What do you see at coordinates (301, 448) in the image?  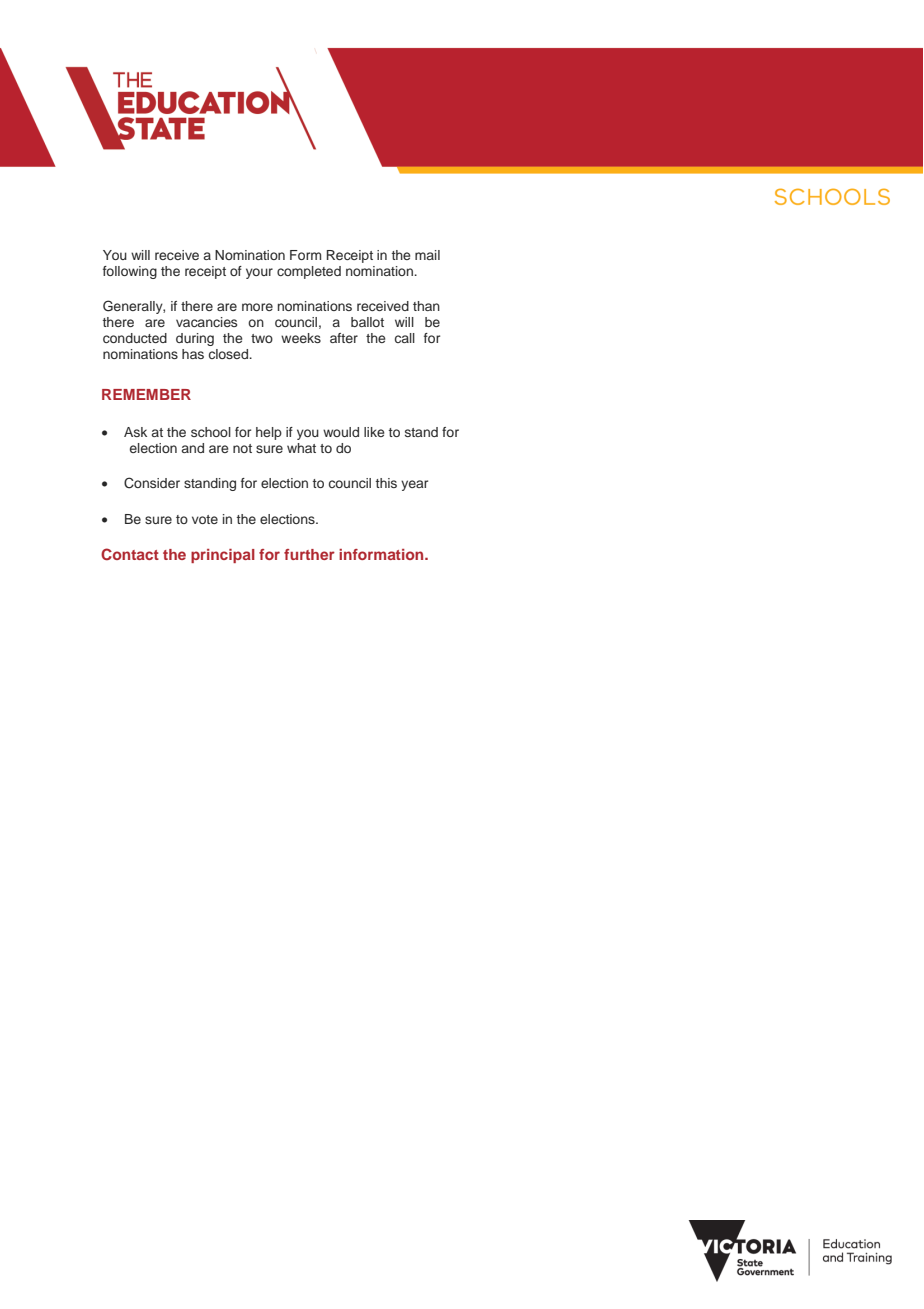 I see `what` at bounding box center [301, 448].
